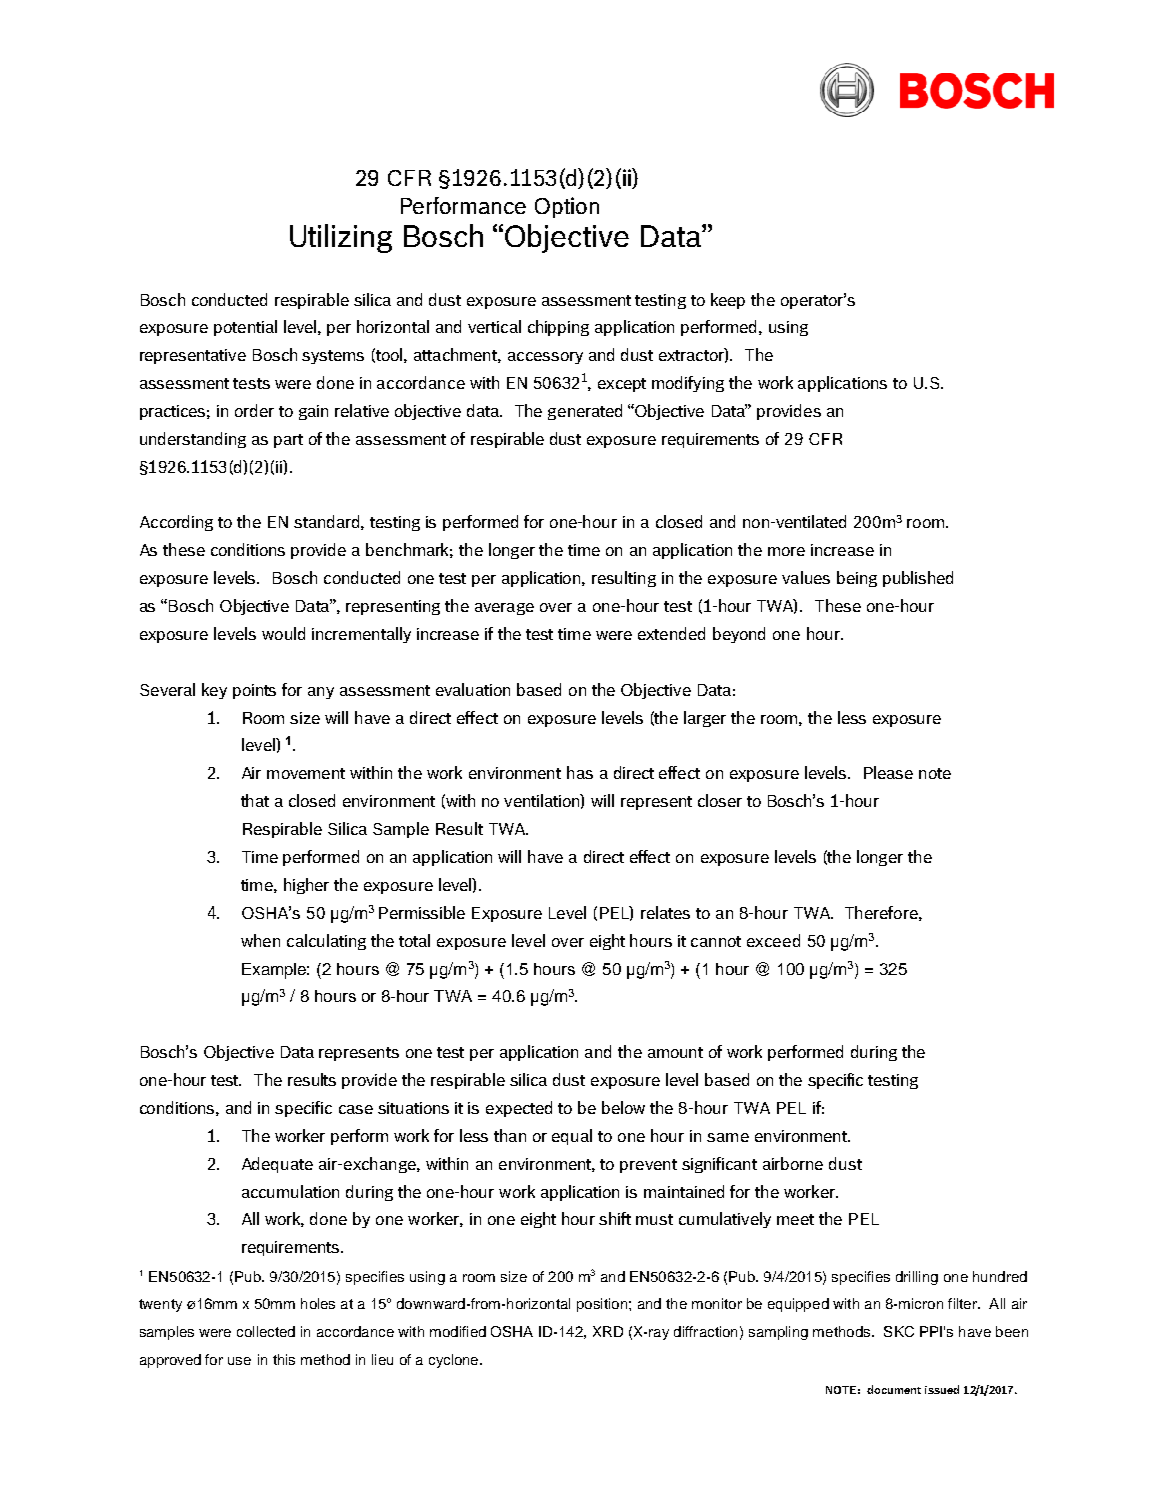 The height and width of the screenshot is (1497, 1157). I want to click on average, so click(504, 609).
